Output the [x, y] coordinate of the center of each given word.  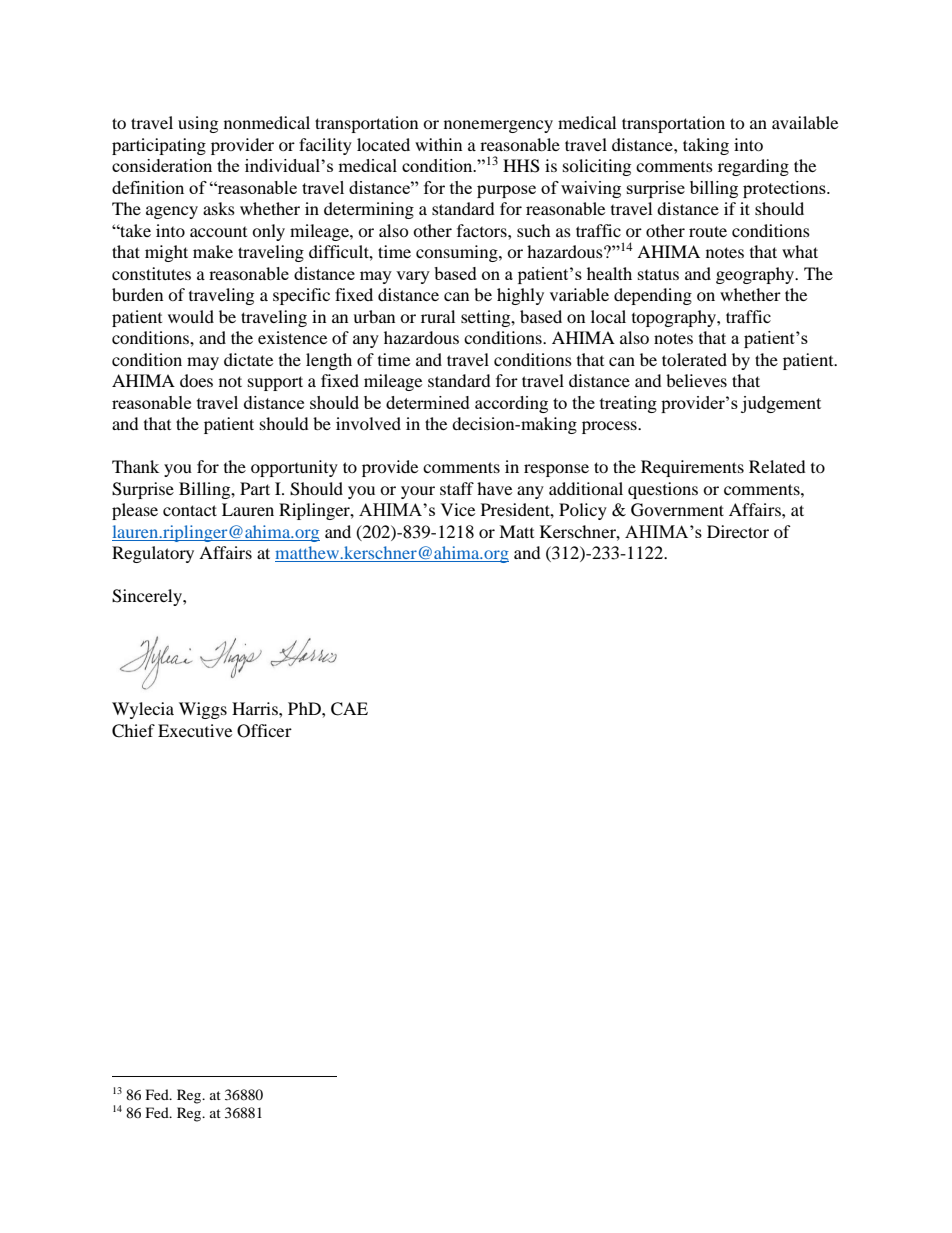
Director [738, 531]
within [438, 144]
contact [190, 510]
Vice [458, 509]
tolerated [694, 359]
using [198, 124]
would [191, 316]
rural [438, 316]
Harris [256, 708]
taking [706, 146]
